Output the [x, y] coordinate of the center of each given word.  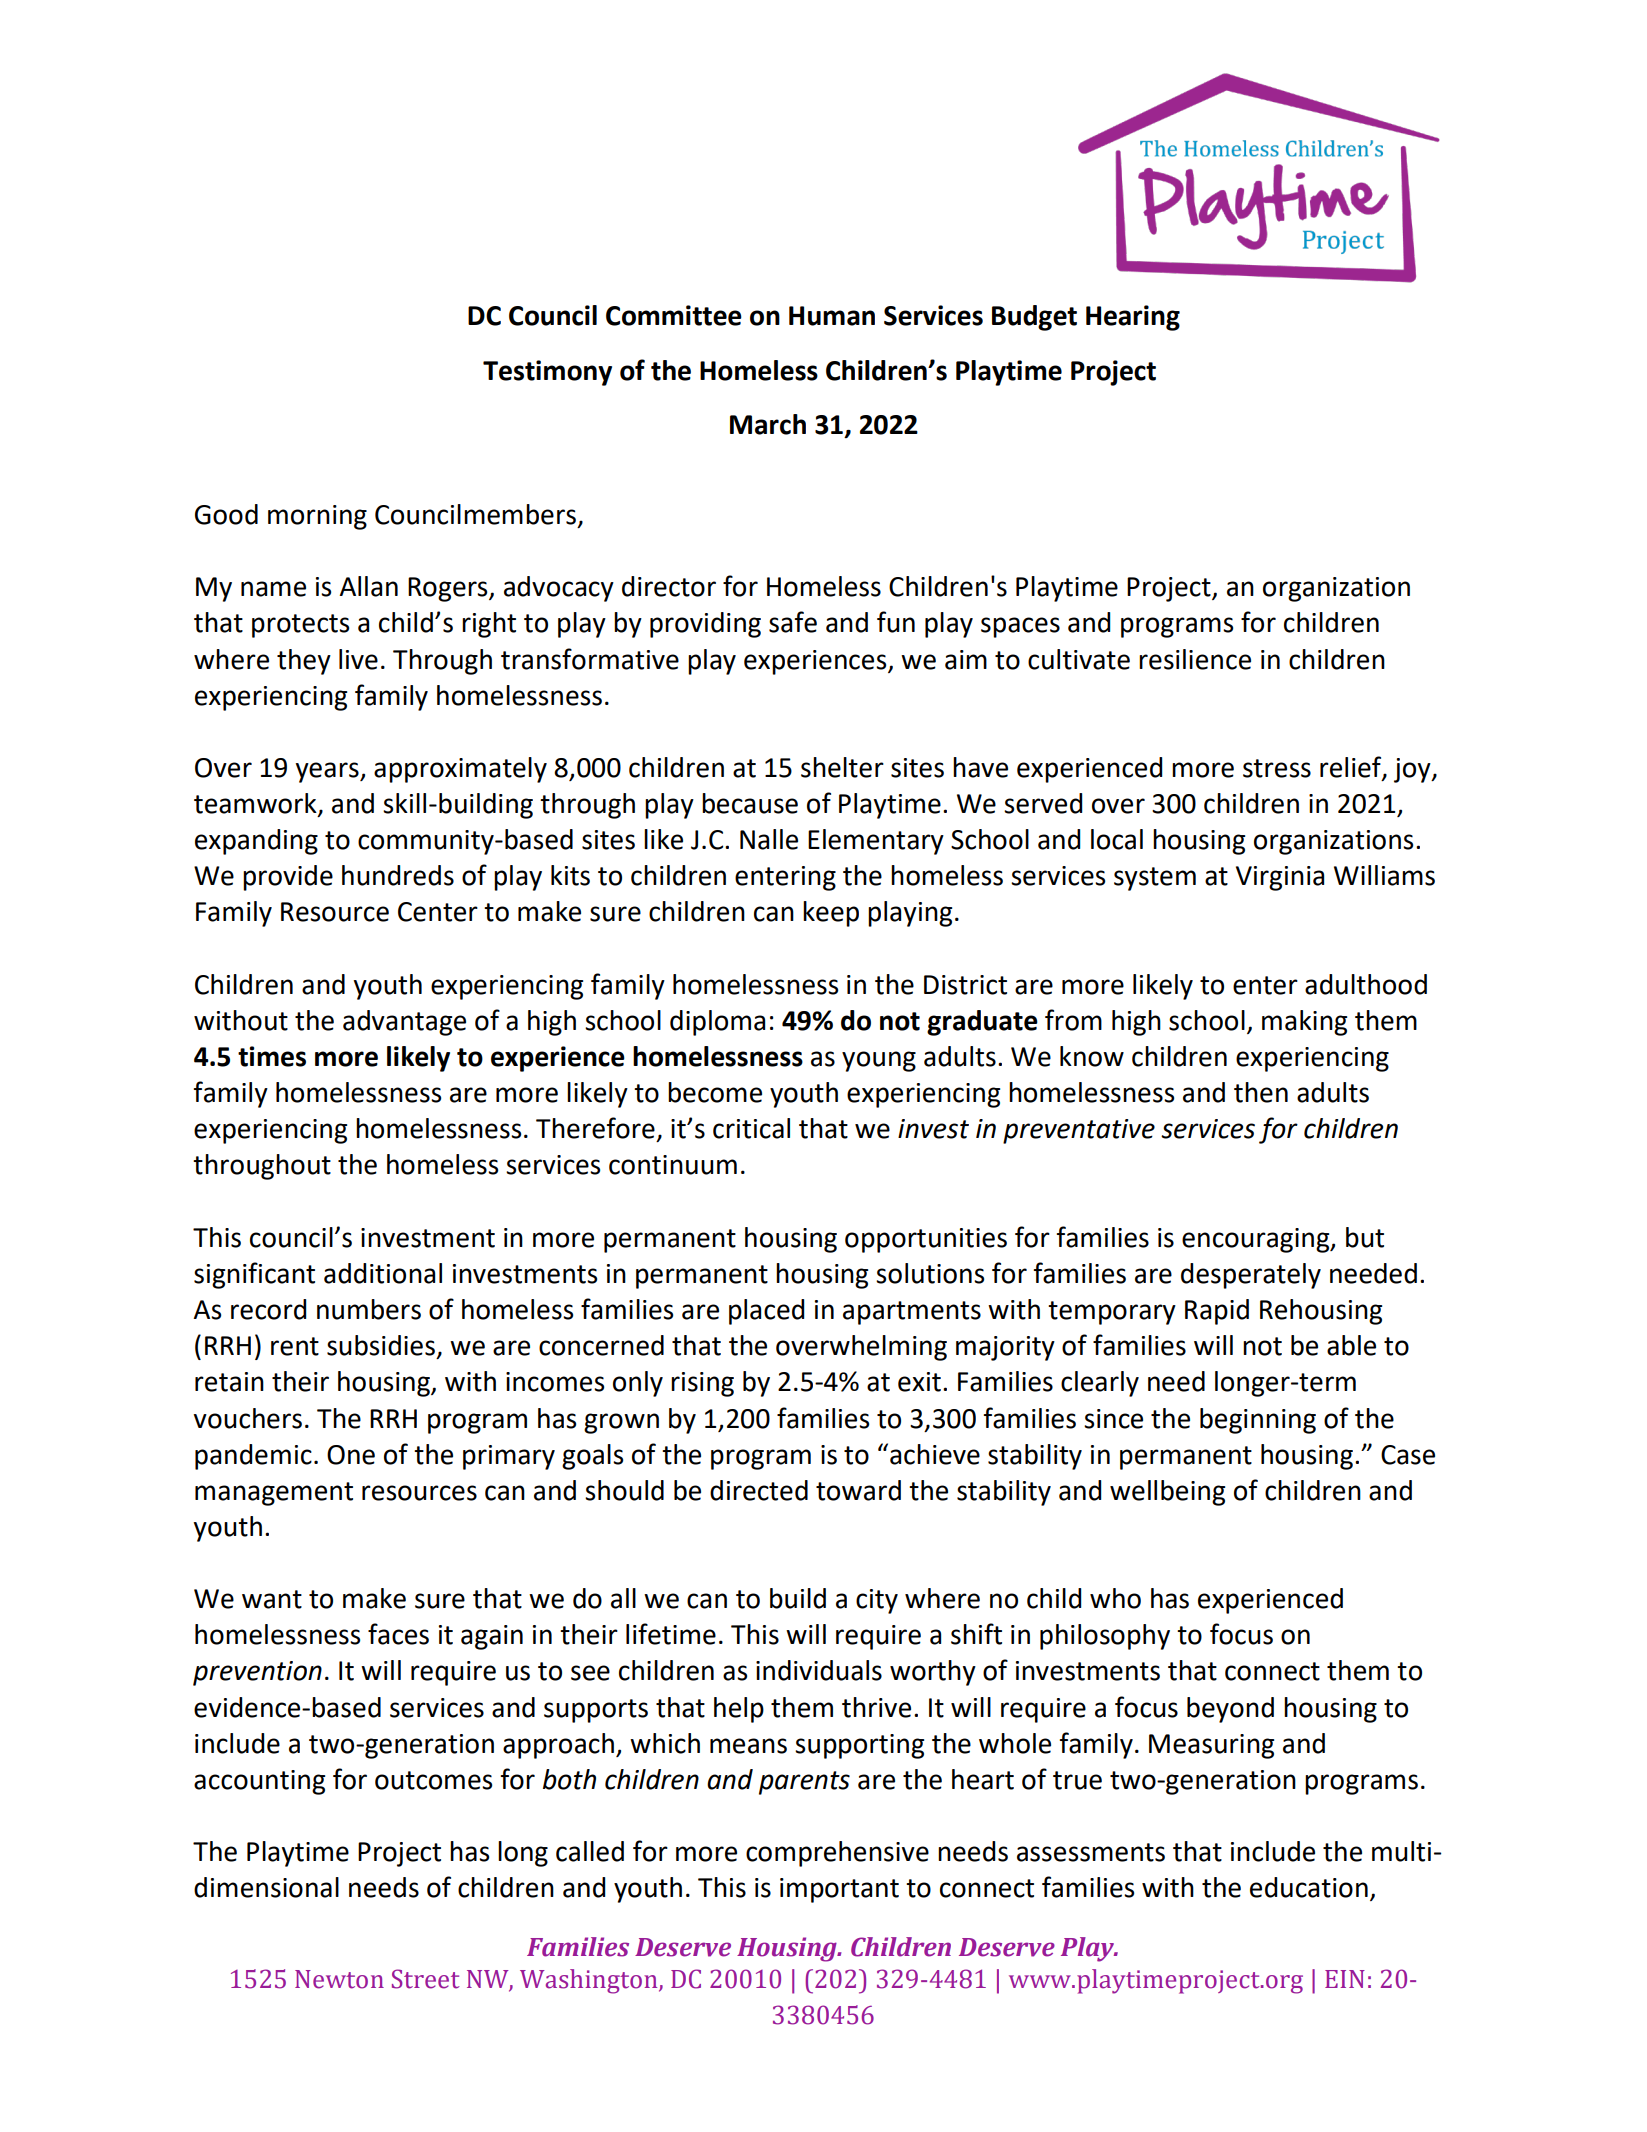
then [1261, 1092]
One [351, 1455]
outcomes [433, 1780]
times [272, 1056]
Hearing [1133, 318]
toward [858, 1490]
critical [751, 1128]
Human [832, 316]
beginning [1258, 1421]
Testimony [547, 373]
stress [1277, 768]
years [328, 772]
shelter [842, 767]
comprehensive [837, 1854]
